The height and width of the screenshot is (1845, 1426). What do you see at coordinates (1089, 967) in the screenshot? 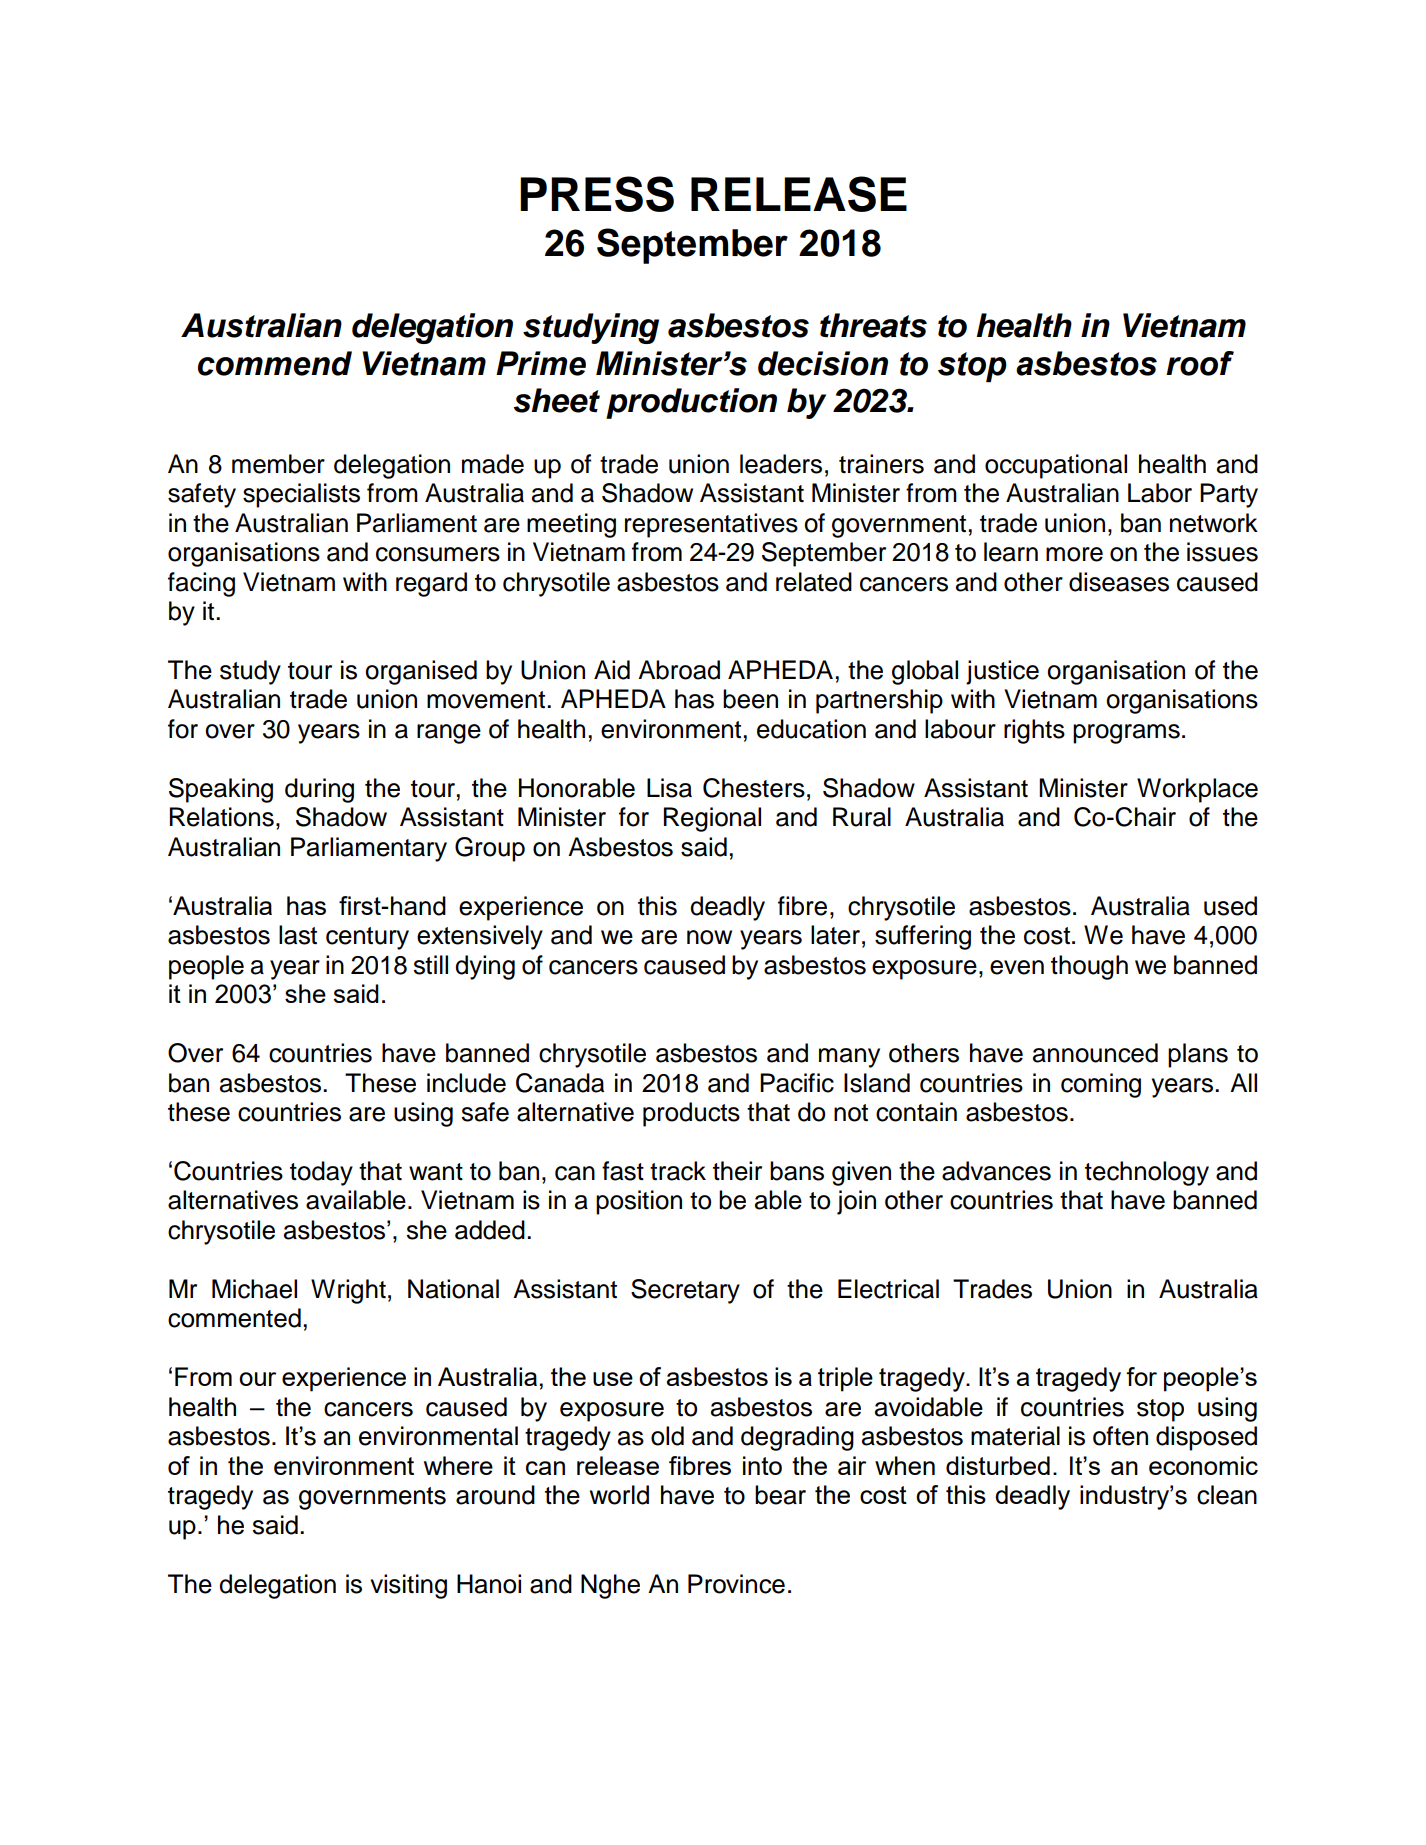
I see `though` at bounding box center [1089, 967].
